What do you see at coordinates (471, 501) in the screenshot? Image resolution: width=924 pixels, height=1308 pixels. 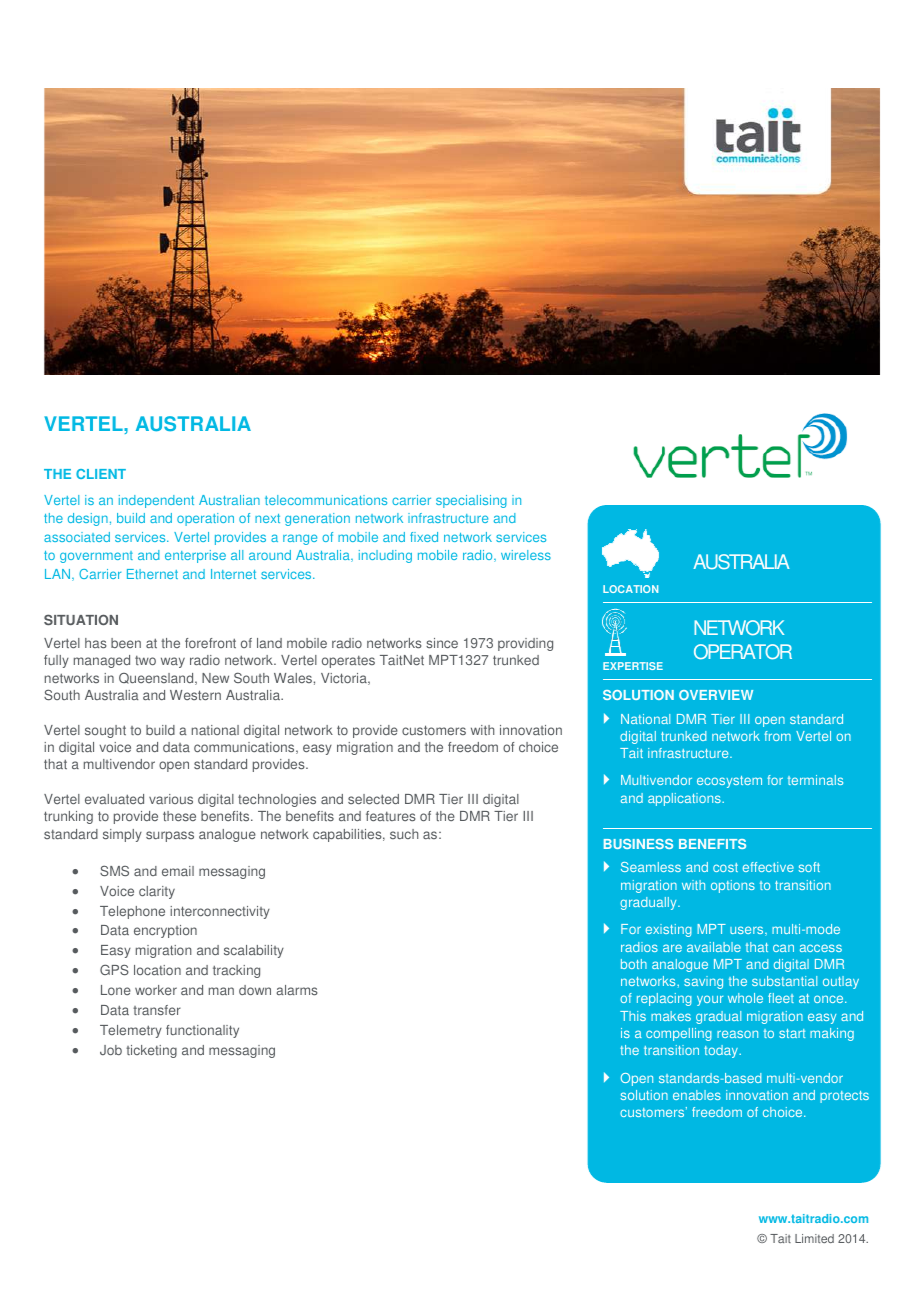 I see `specialising` at bounding box center [471, 501].
